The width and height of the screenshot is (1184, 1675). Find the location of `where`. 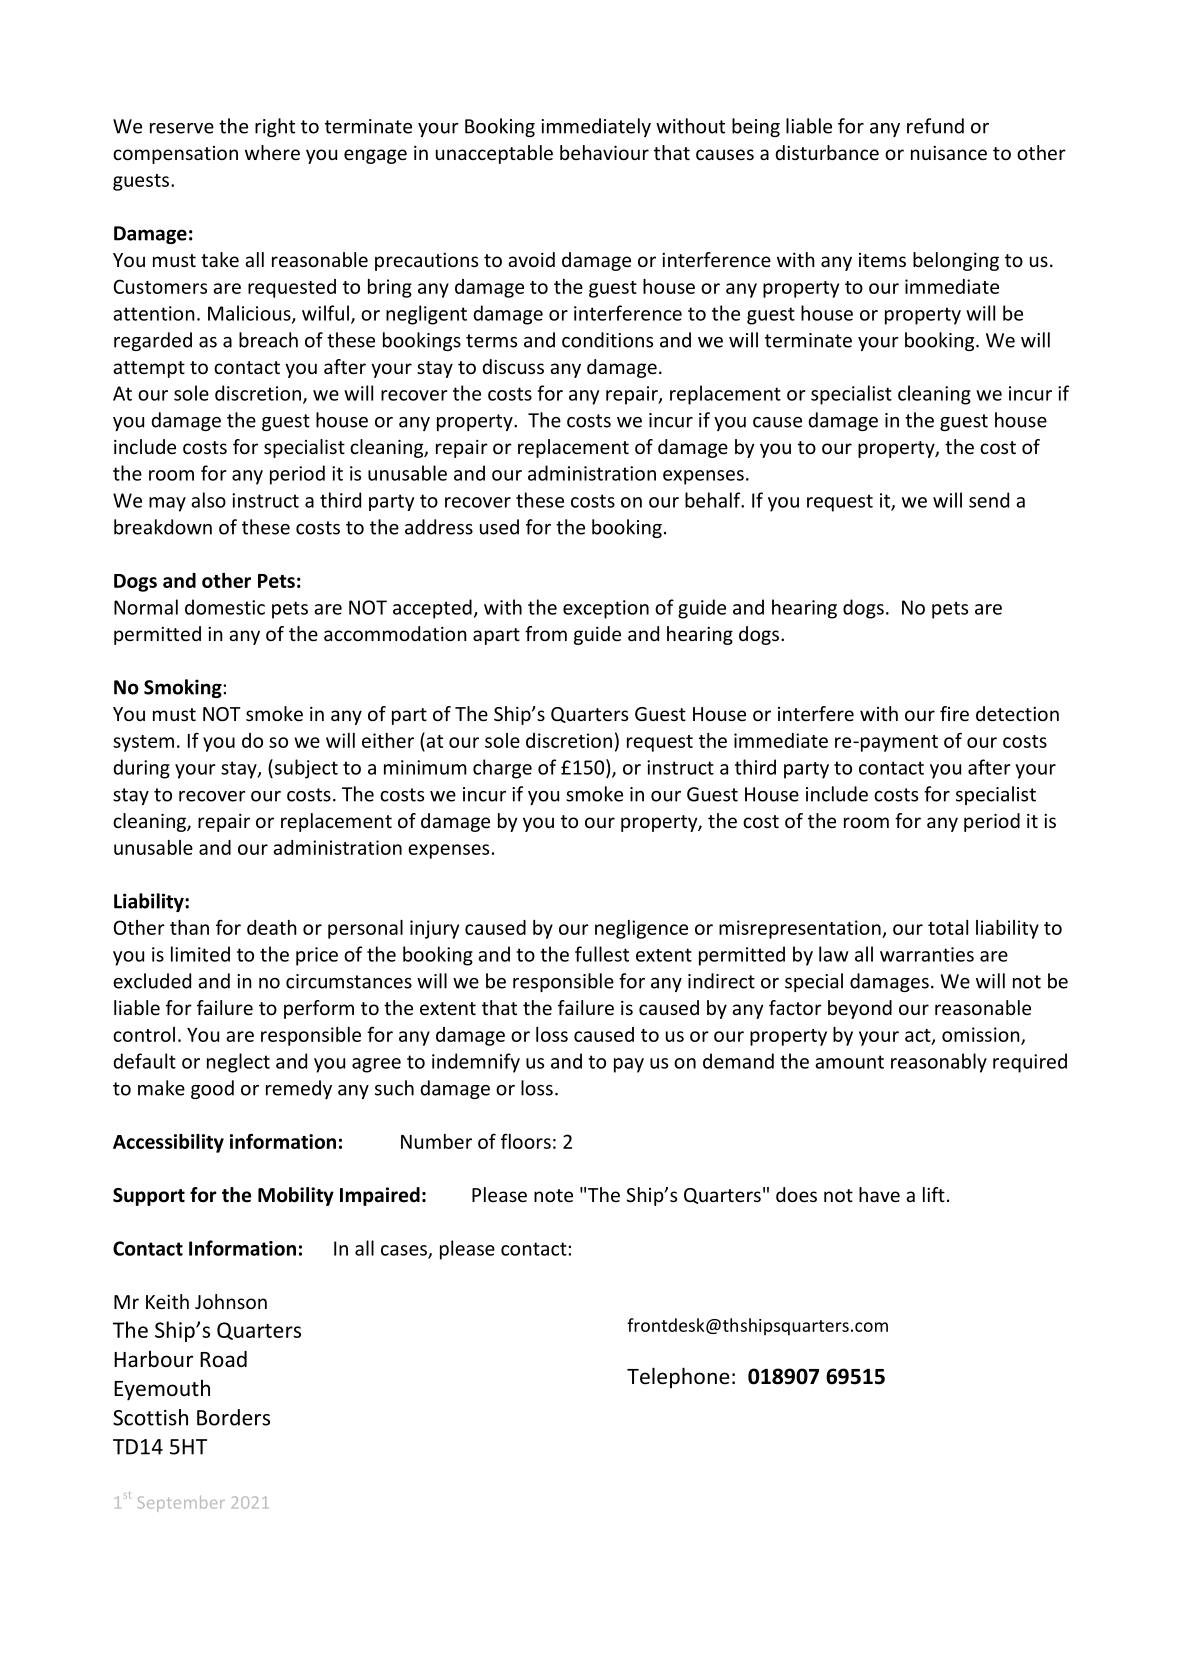

where is located at coordinates (272, 152).
